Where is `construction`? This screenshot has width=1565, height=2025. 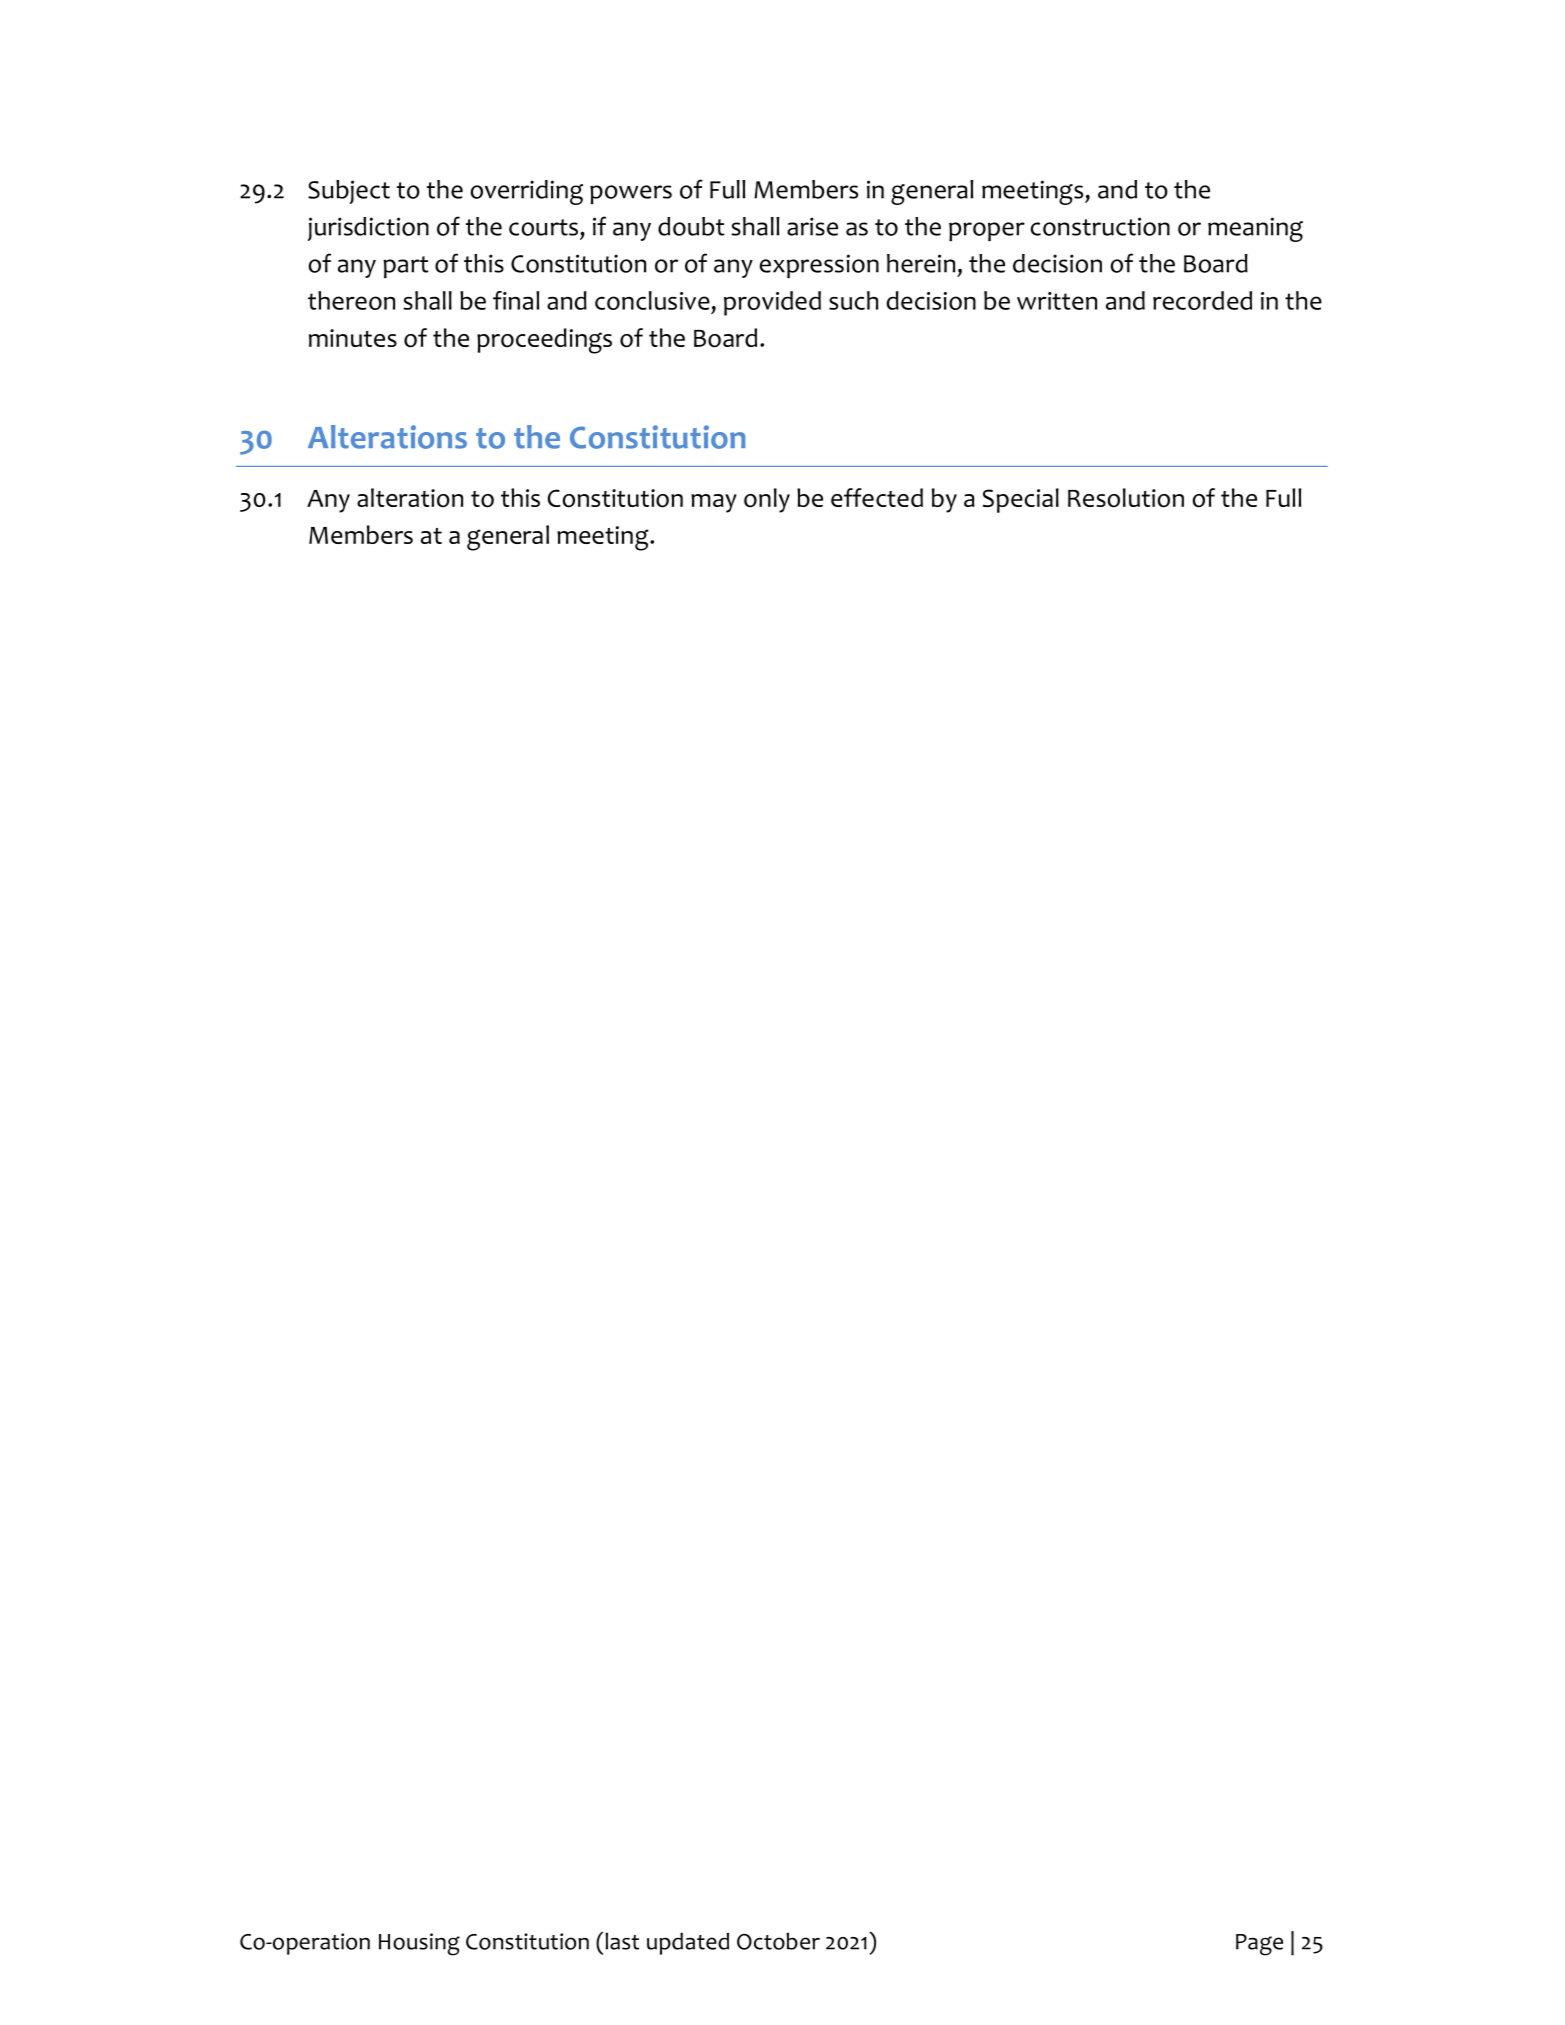
construction is located at coordinates (1100, 226).
